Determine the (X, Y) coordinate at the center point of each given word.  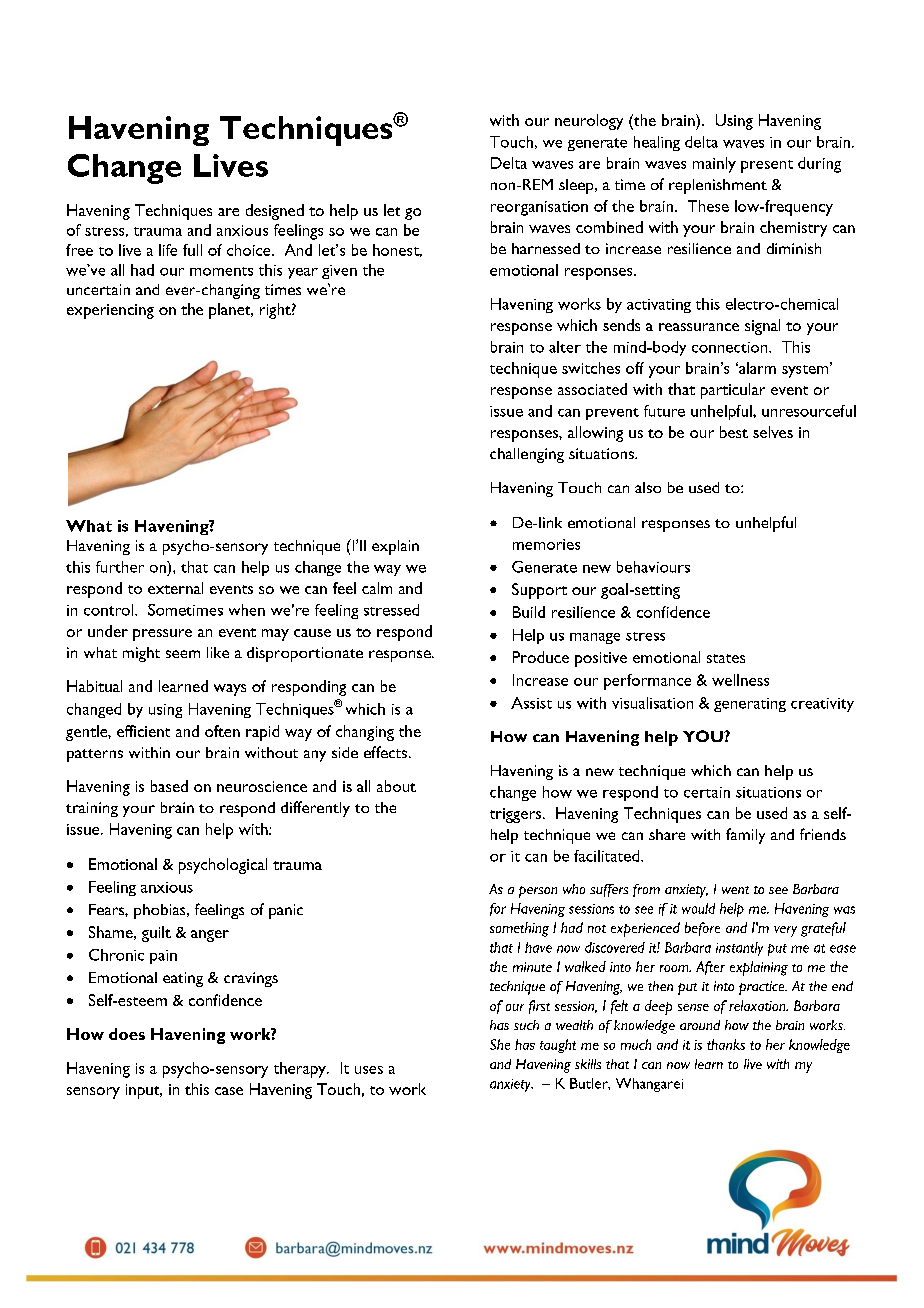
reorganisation (539, 208)
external (175, 588)
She (500, 1044)
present (767, 166)
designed (275, 212)
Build (529, 612)
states (726, 658)
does (127, 1034)
